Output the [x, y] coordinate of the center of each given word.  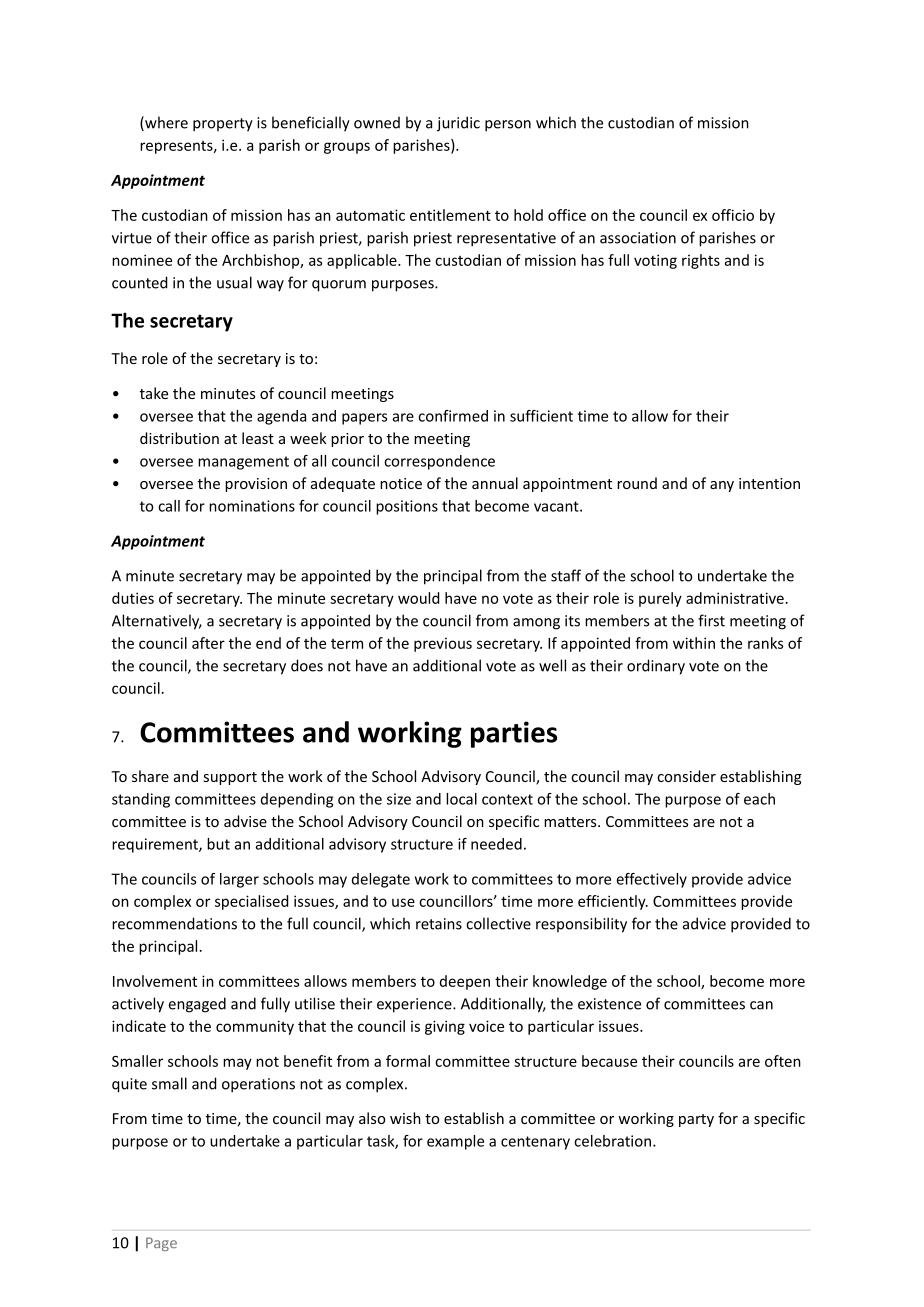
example [455, 1142]
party [696, 1120]
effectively [652, 880]
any [722, 486]
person [508, 126]
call [169, 506]
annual [495, 483]
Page [161, 1244]
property [223, 125]
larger [239, 880]
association [638, 238]
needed [496, 844]
